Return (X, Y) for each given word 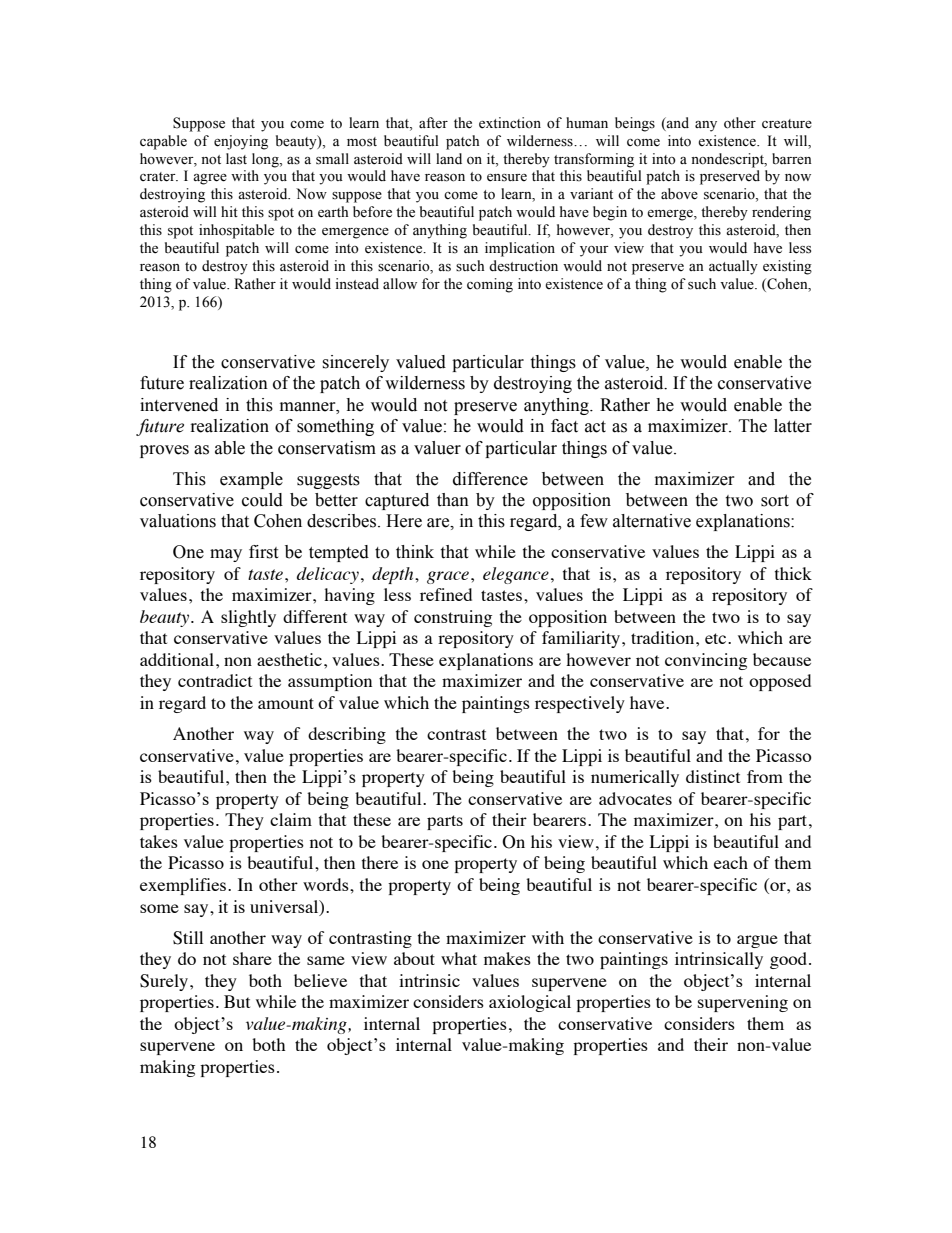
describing (347, 735)
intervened (179, 405)
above (679, 194)
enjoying (241, 142)
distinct (713, 776)
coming (490, 285)
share (252, 958)
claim (291, 819)
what (459, 958)
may (226, 555)
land (449, 158)
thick (793, 573)
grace (448, 577)
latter (793, 426)
